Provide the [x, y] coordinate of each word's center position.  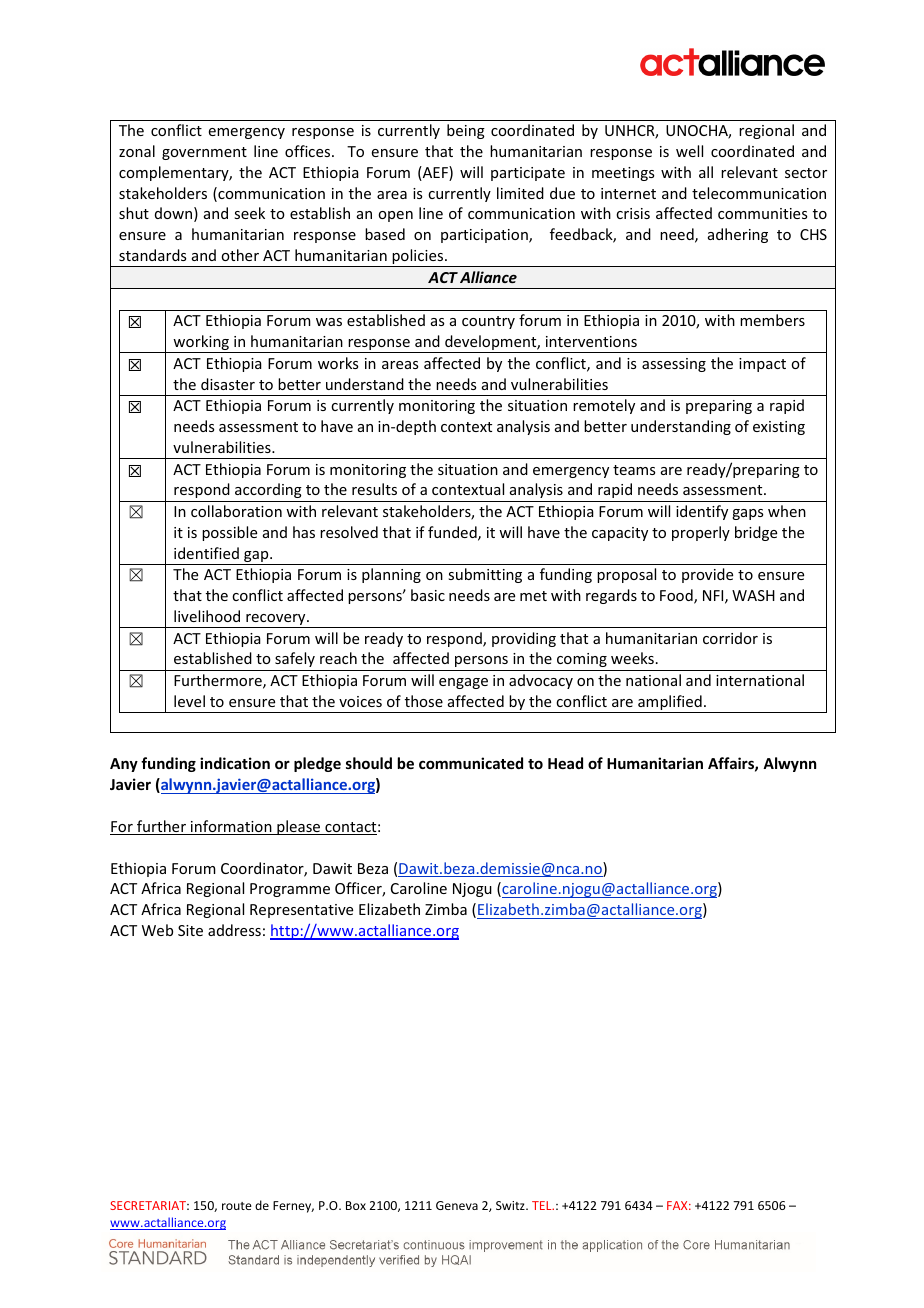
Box [356, 1205]
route [237, 1206]
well [689, 151]
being [466, 131]
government [204, 153]
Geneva [457, 1205]
